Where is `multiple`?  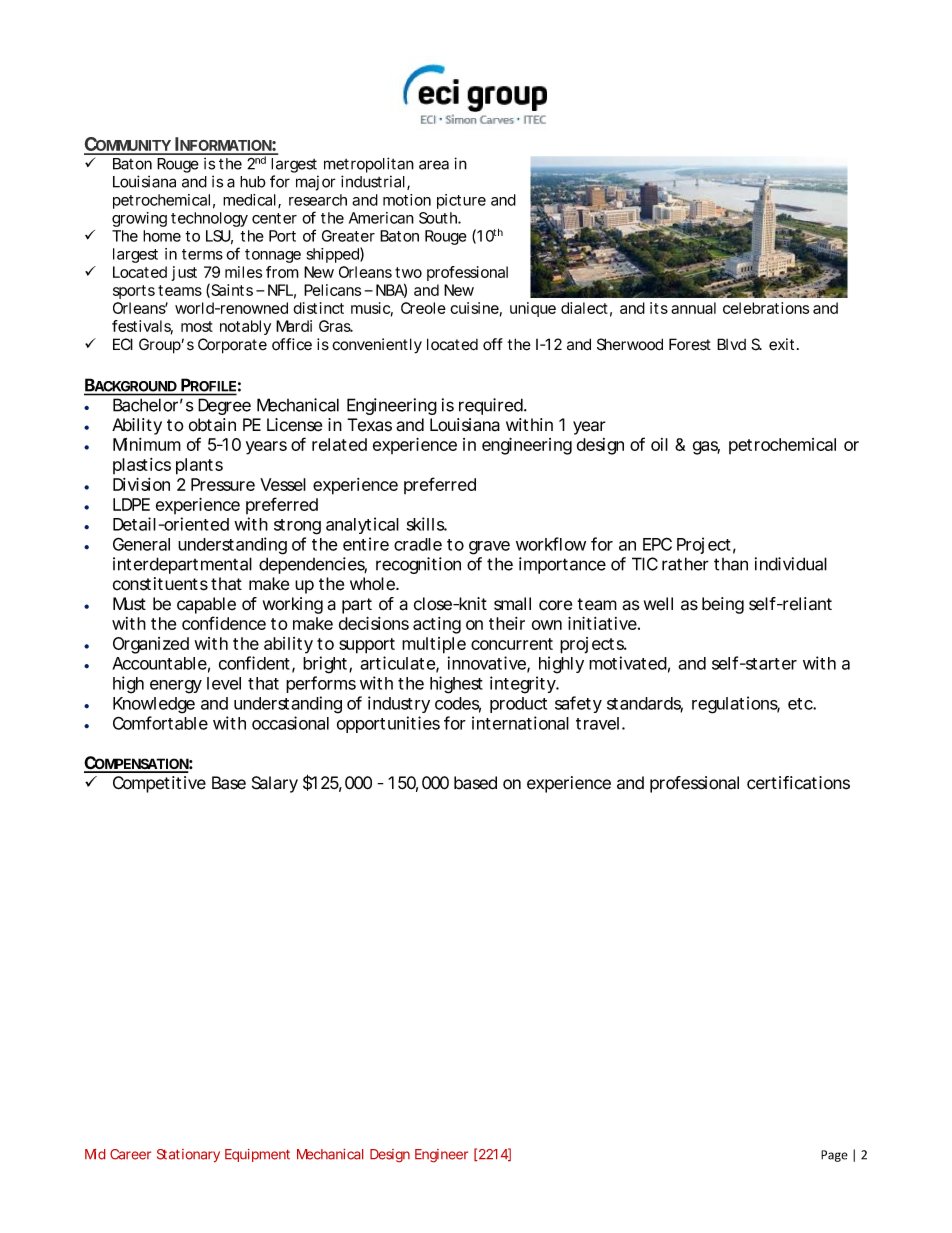
multiple is located at coordinates (434, 645).
